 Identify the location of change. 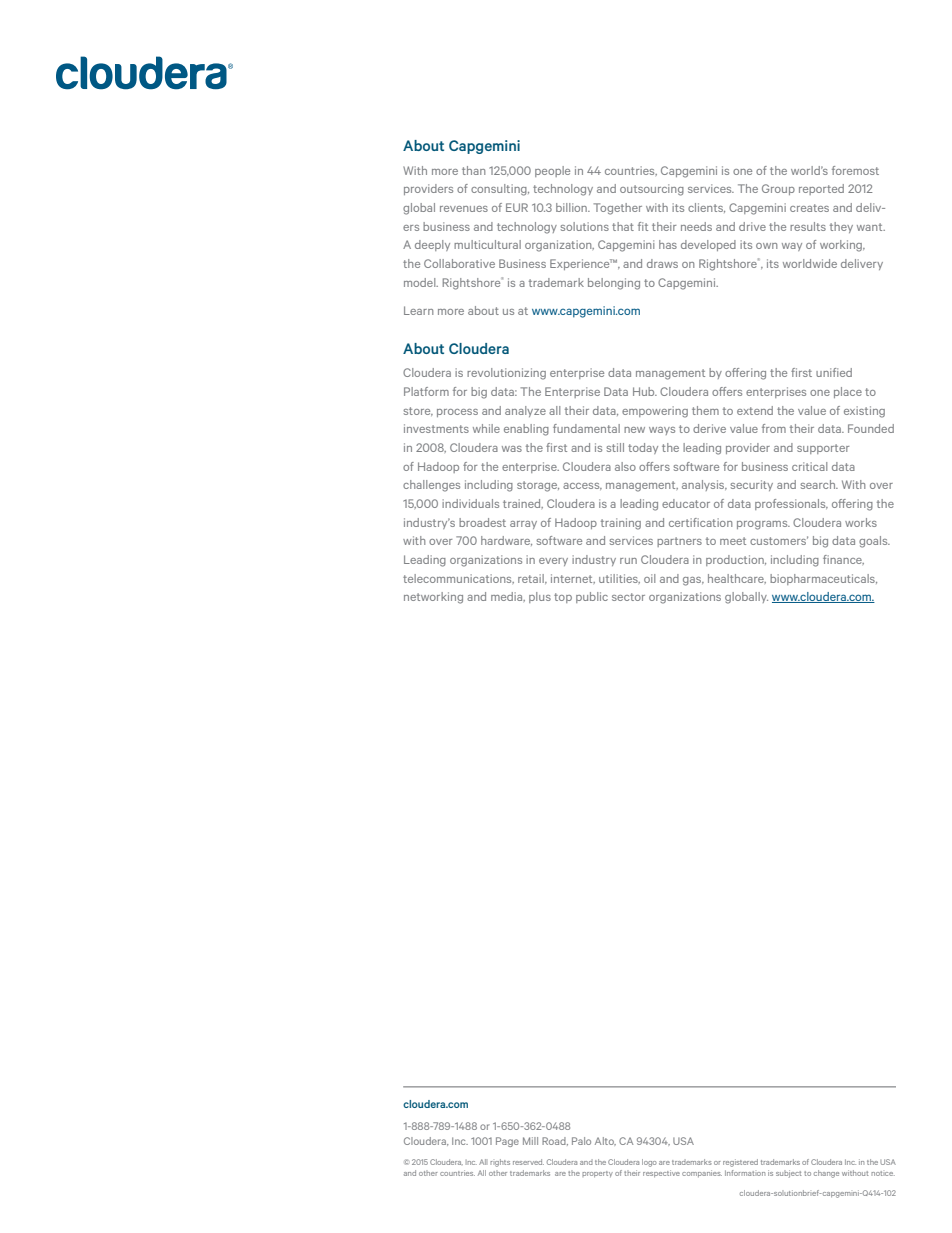
(826, 1174).
